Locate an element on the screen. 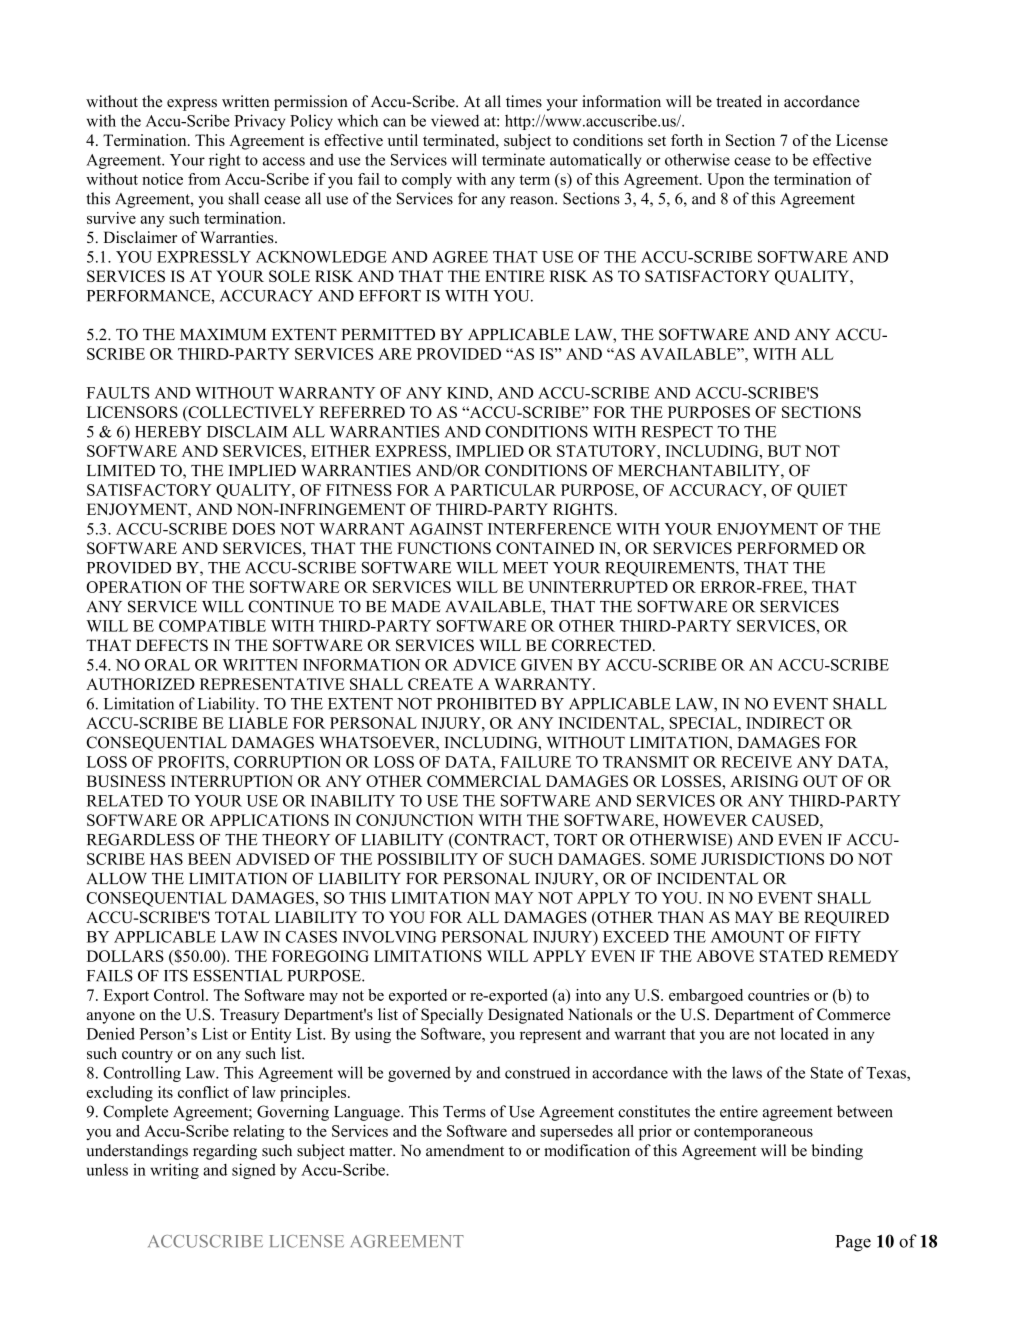 The image size is (1034, 1338). treated is located at coordinates (739, 101).
